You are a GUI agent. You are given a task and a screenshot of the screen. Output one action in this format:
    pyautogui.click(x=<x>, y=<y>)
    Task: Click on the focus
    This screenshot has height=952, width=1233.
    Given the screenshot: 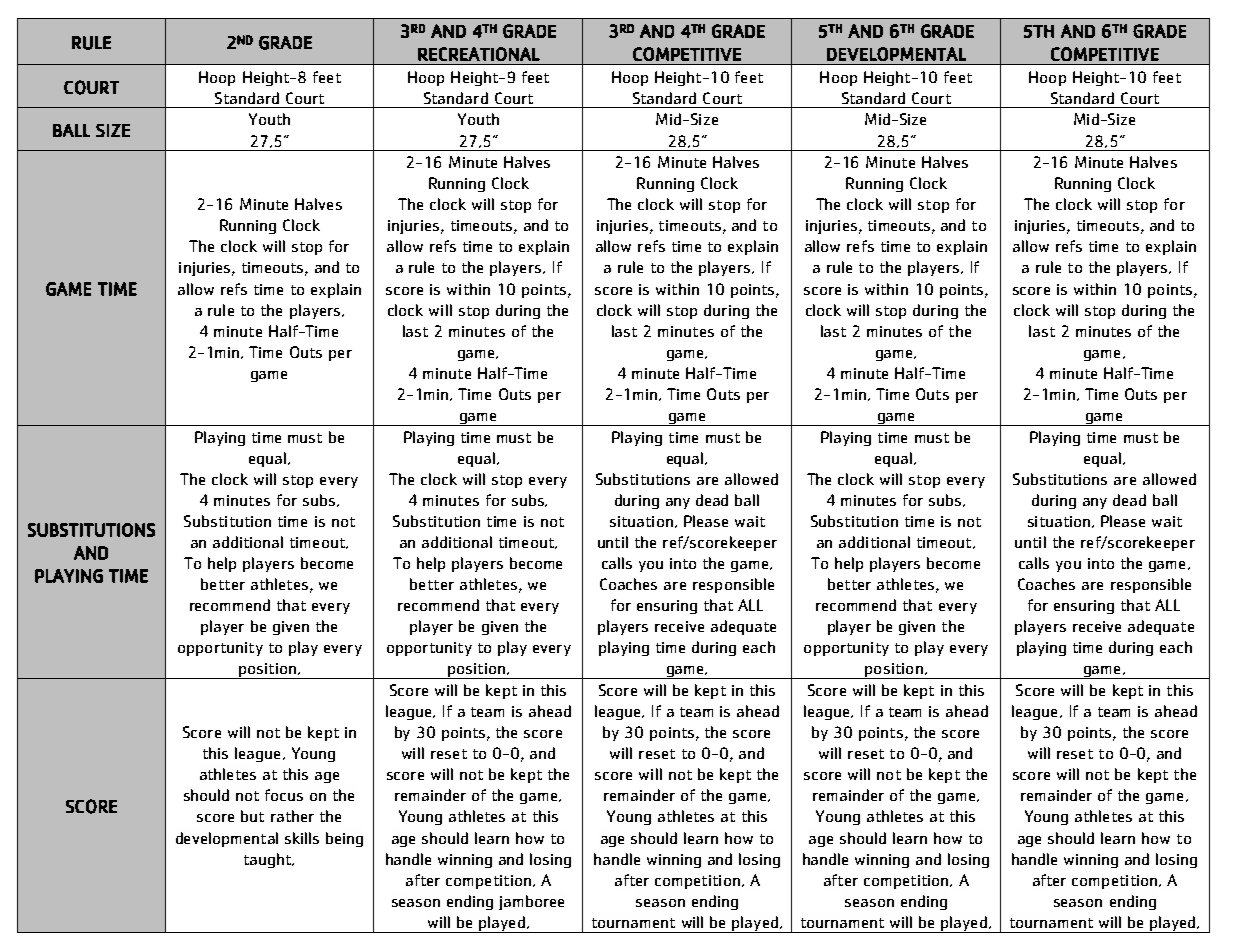 What is the action you would take?
    pyautogui.click(x=284, y=795)
